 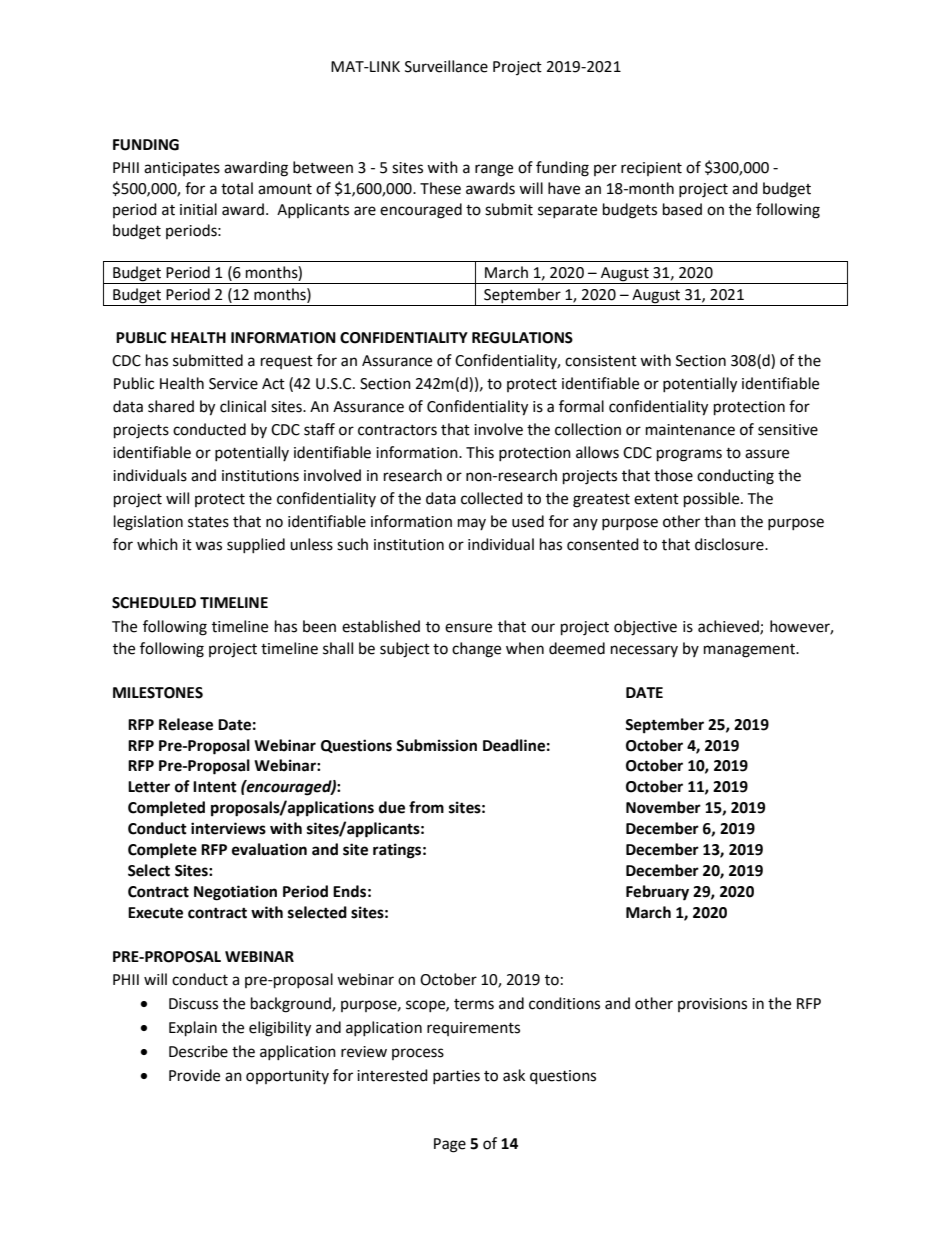 I want to click on recipient, so click(x=651, y=169).
